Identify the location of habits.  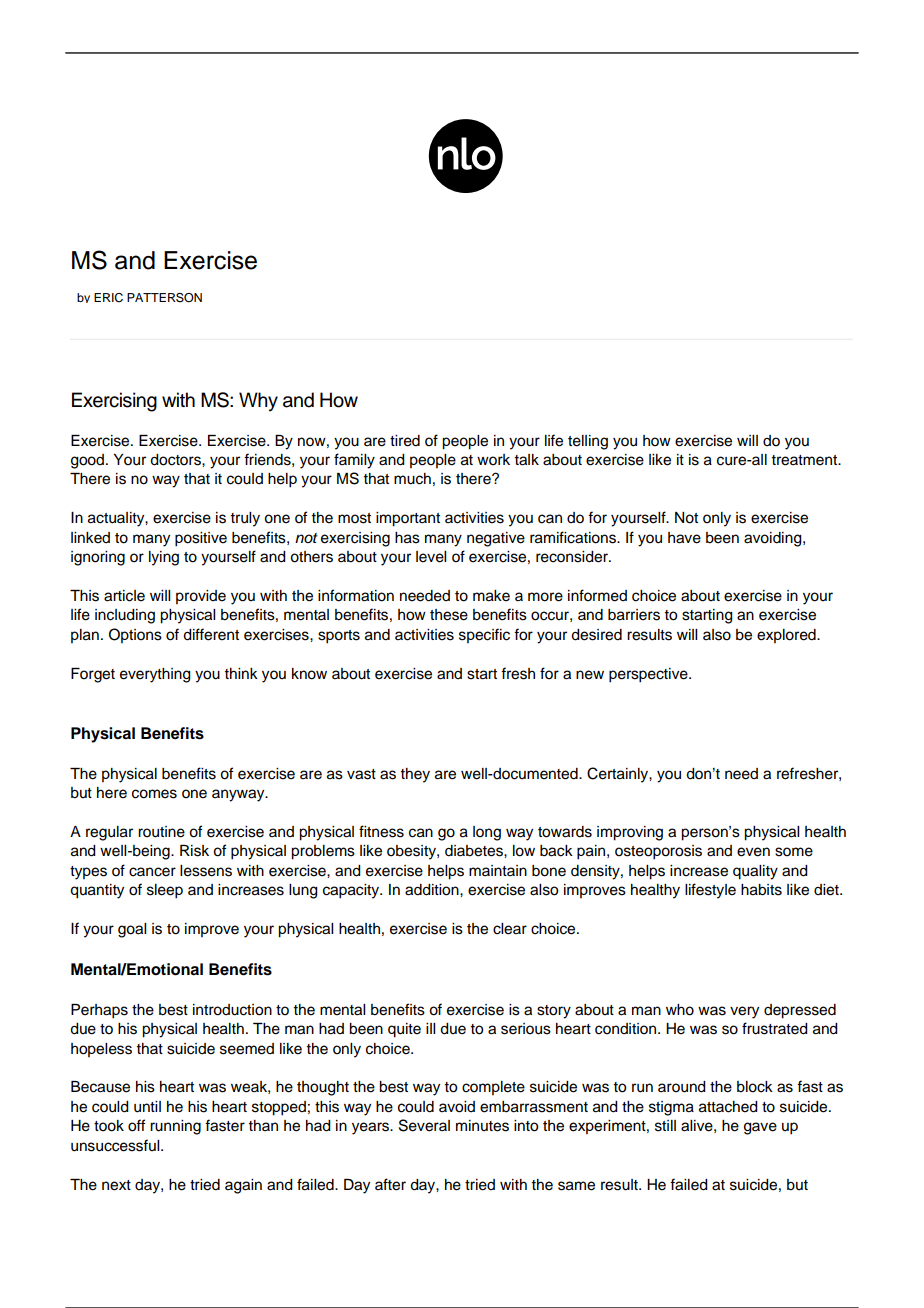
(761, 890).
